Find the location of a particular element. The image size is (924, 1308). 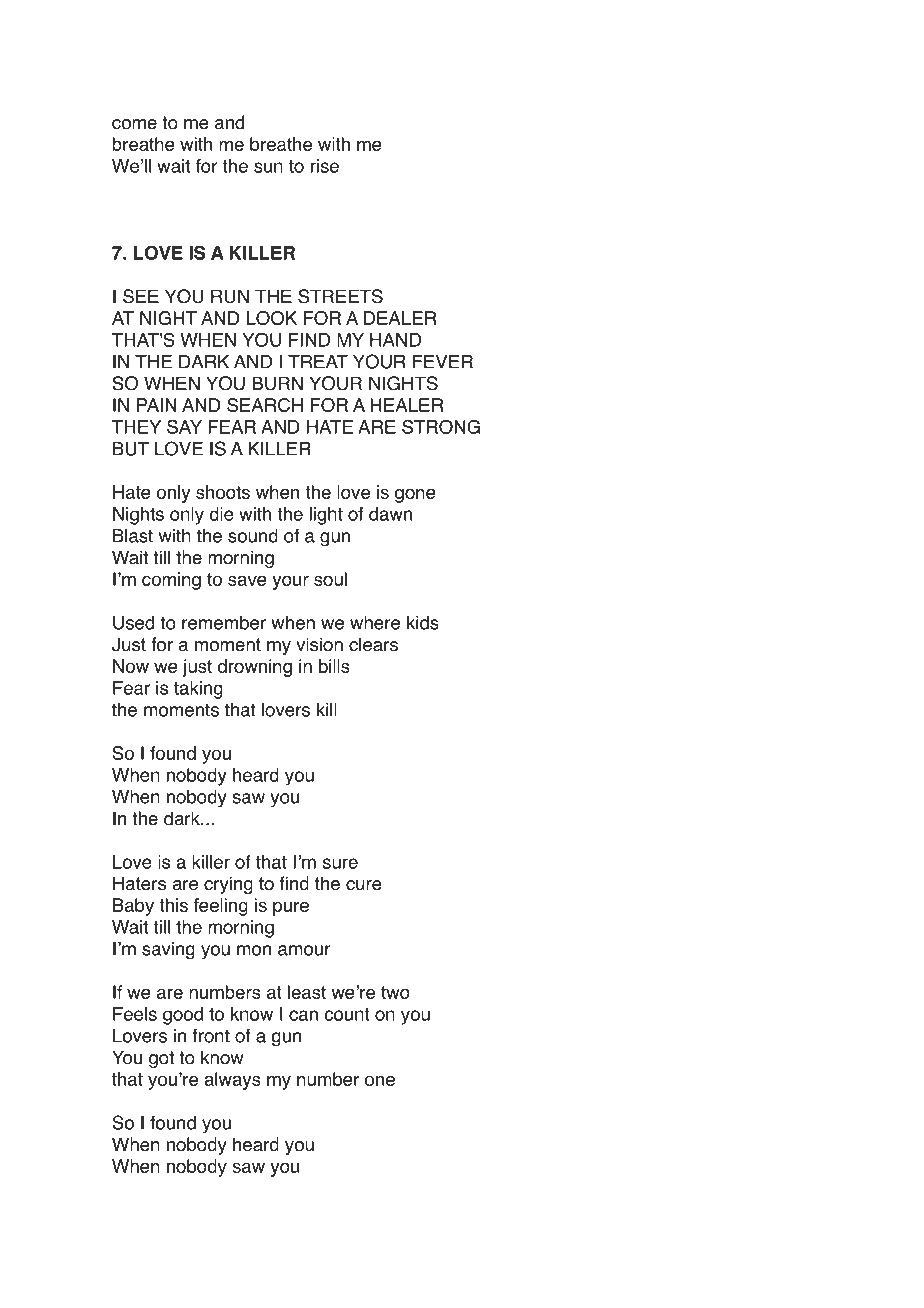

save is located at coordinates (247, 580).
